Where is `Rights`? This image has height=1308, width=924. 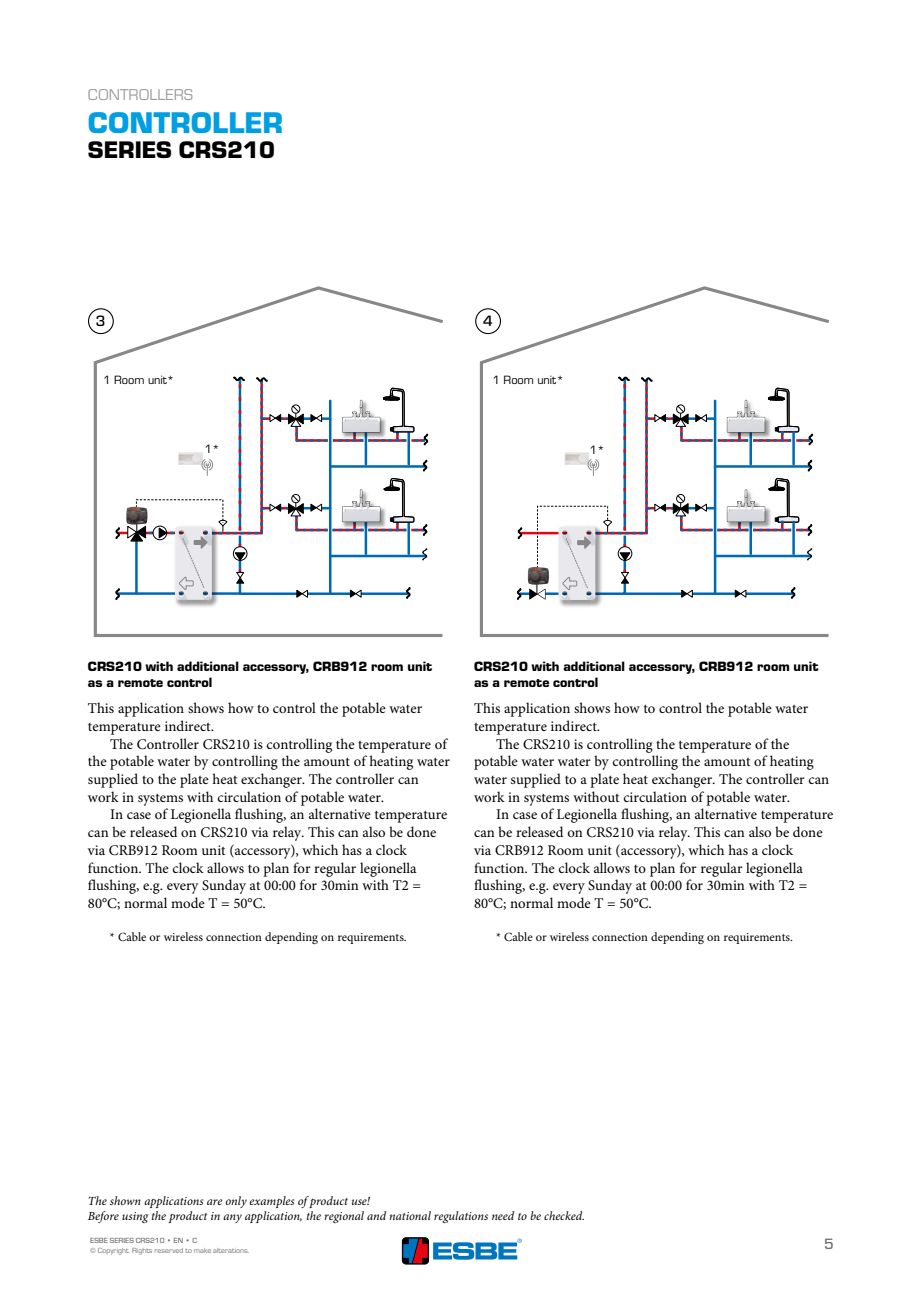 Rights is located at coordinates (142, 1251).
